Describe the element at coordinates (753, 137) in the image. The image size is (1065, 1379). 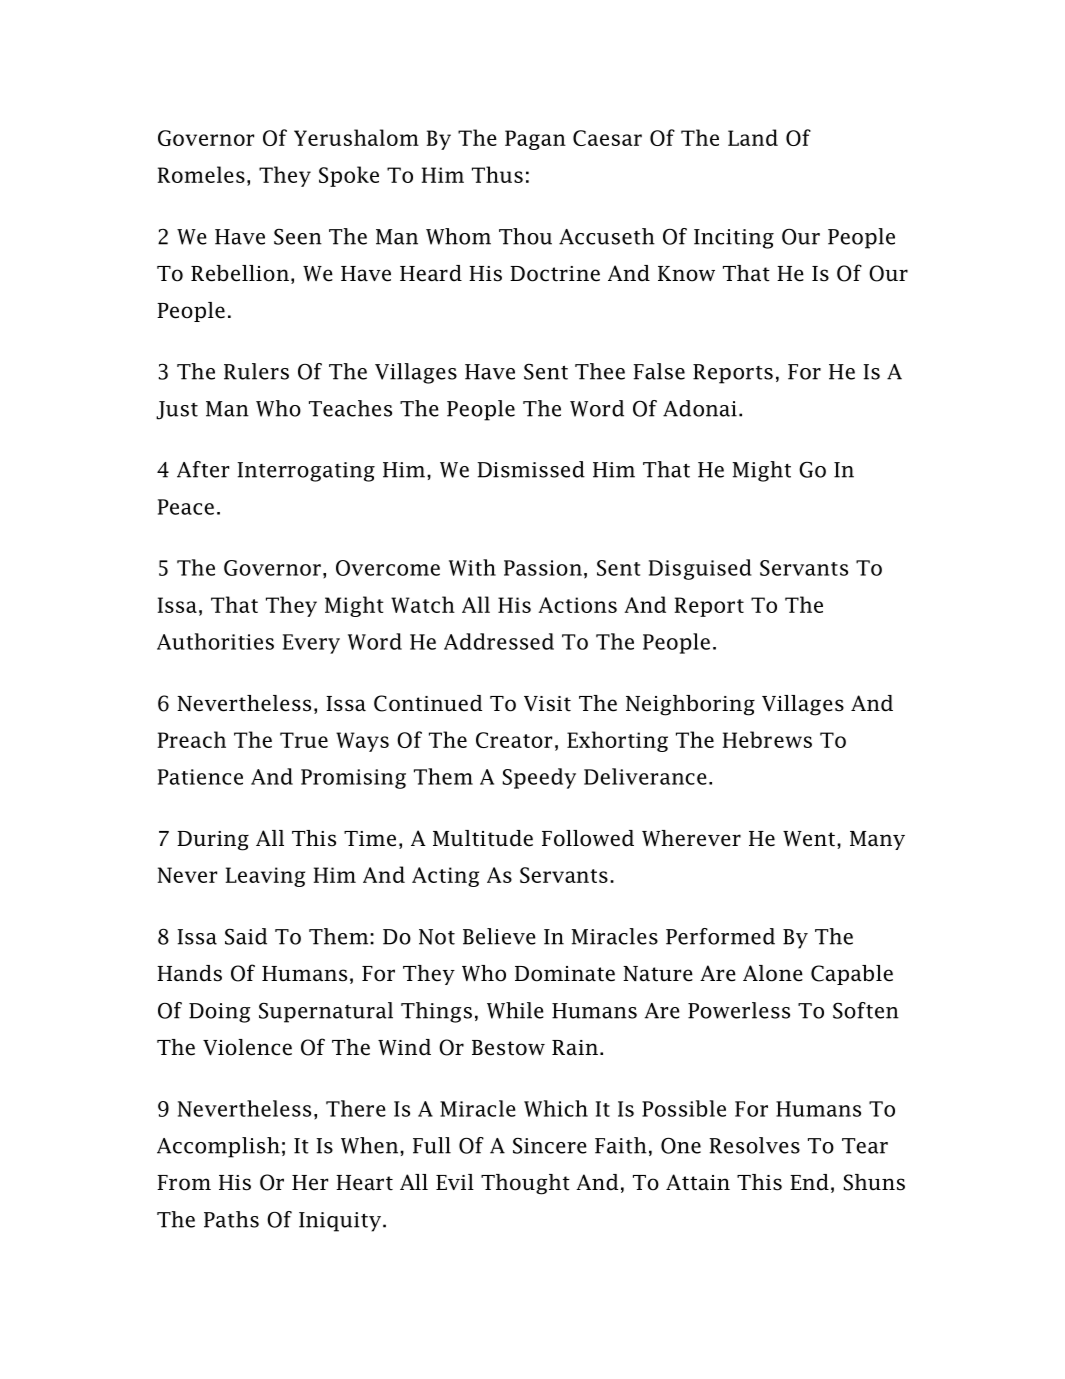
I see `Land` at that location.
